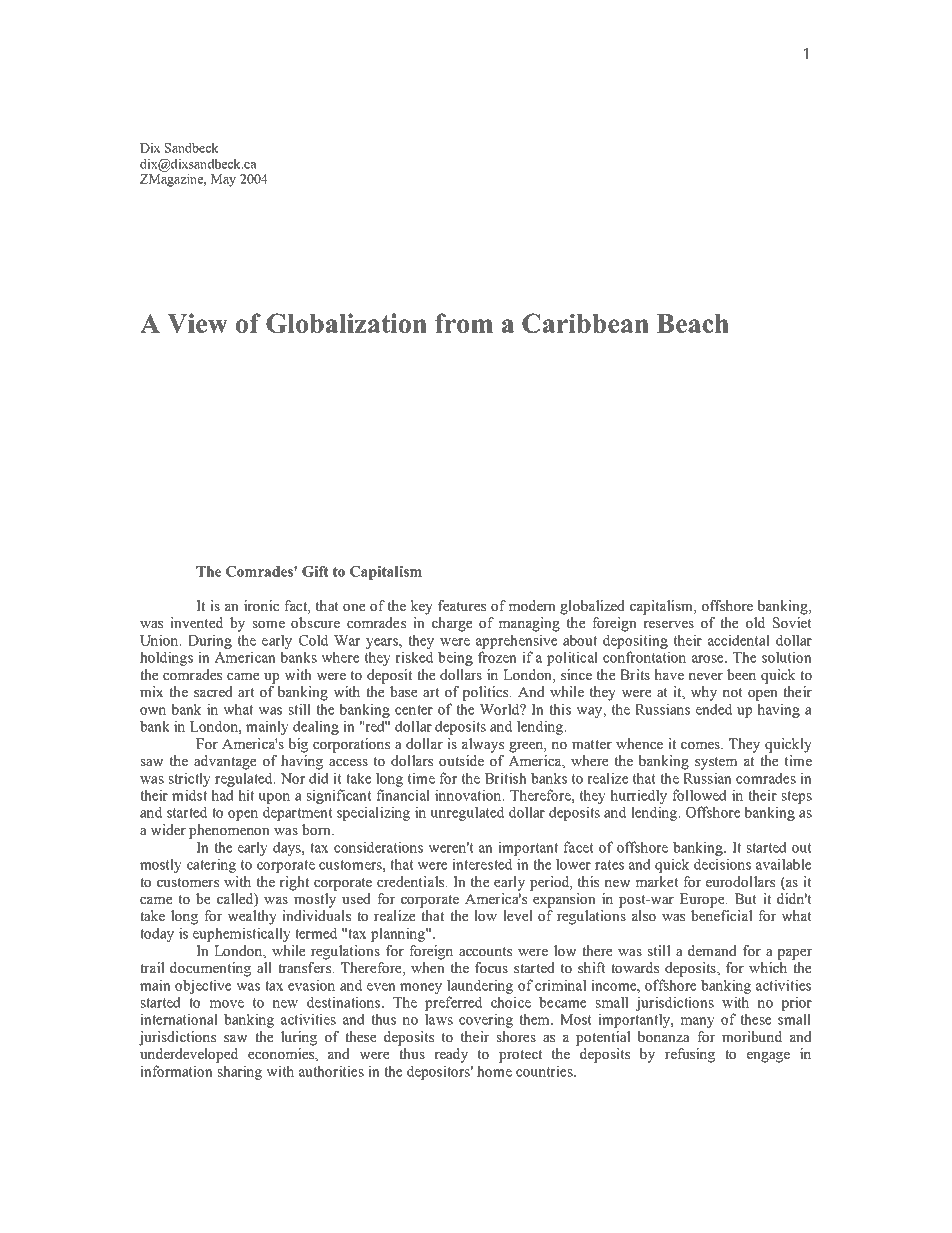  I want to click on charge, so click(452, 624).
